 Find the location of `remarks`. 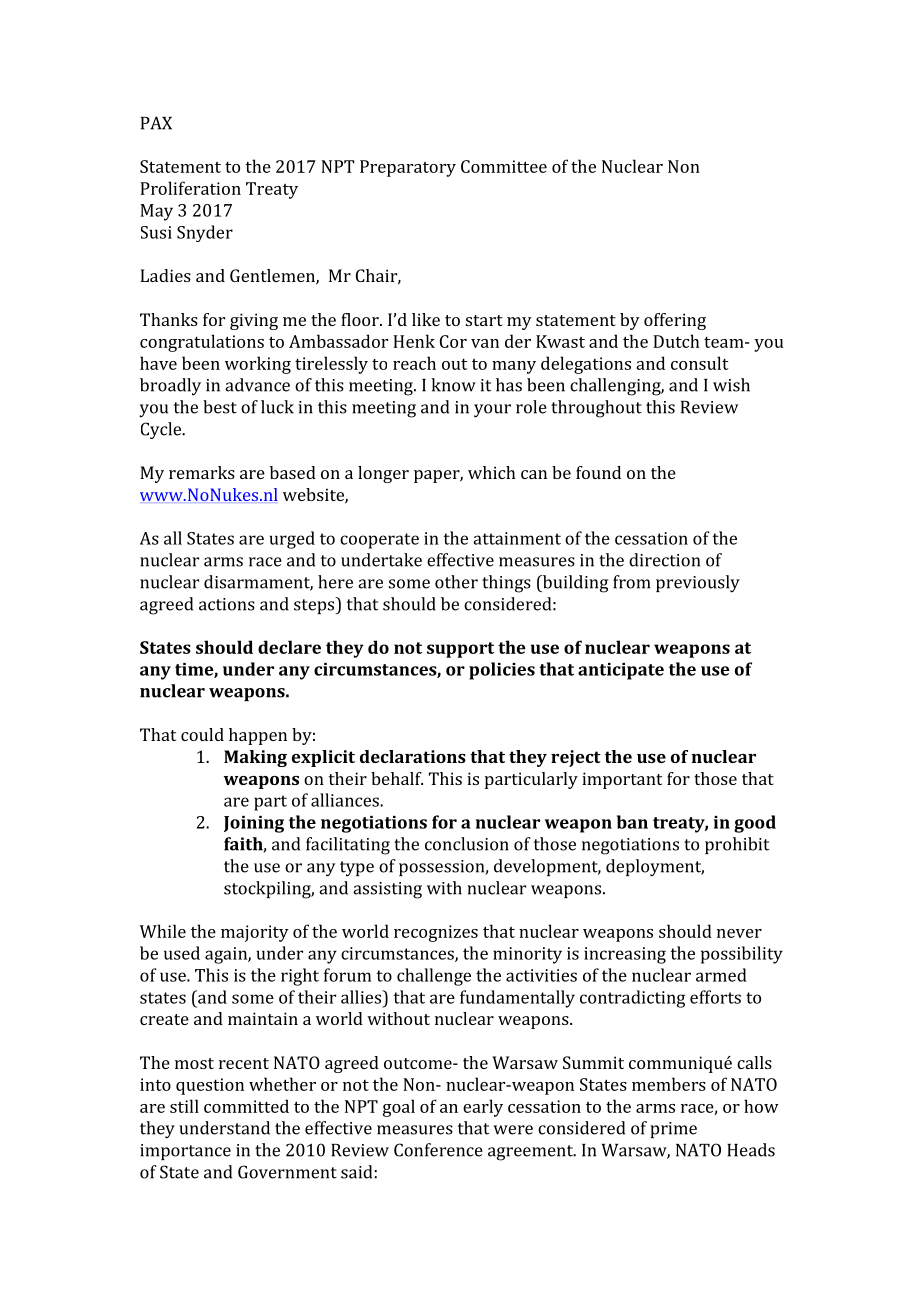

remarks is located at coordinates (202, 472).
